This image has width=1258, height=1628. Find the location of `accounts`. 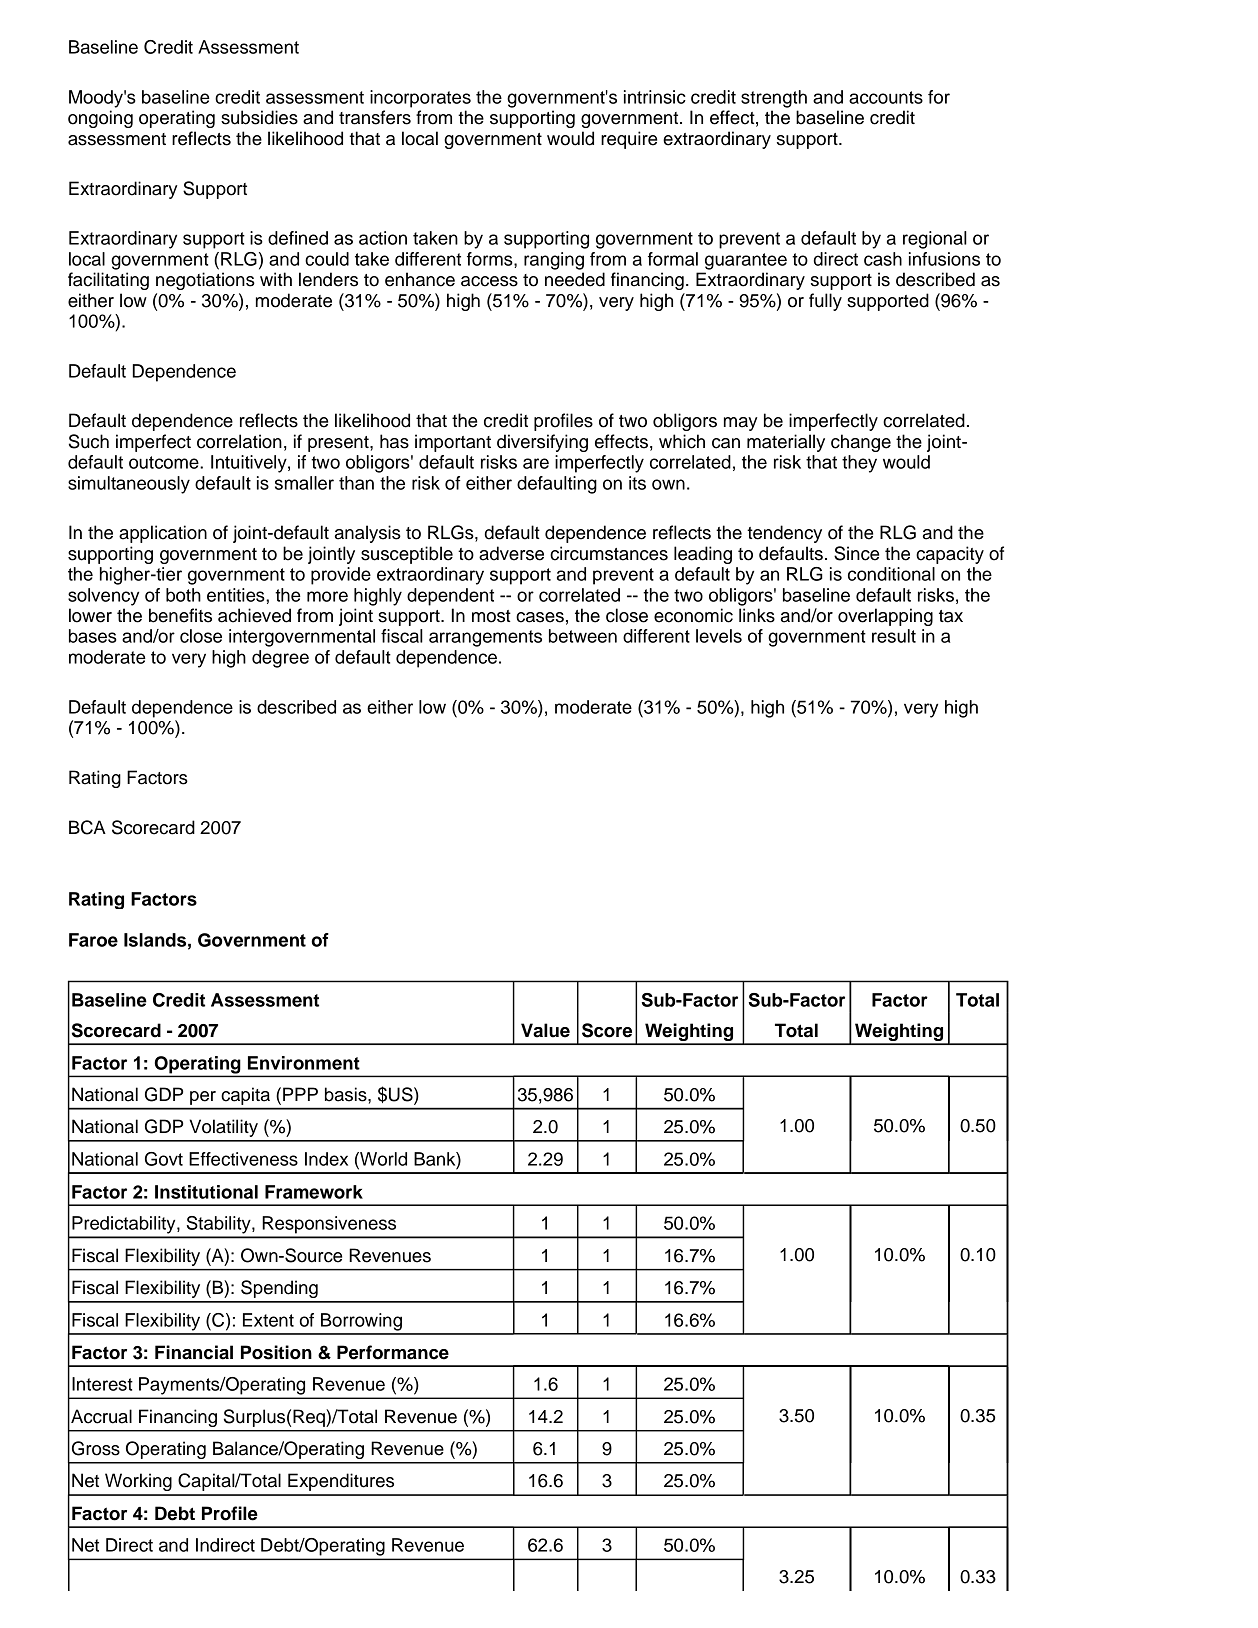

accounts is located at coordinates (886, 97).
